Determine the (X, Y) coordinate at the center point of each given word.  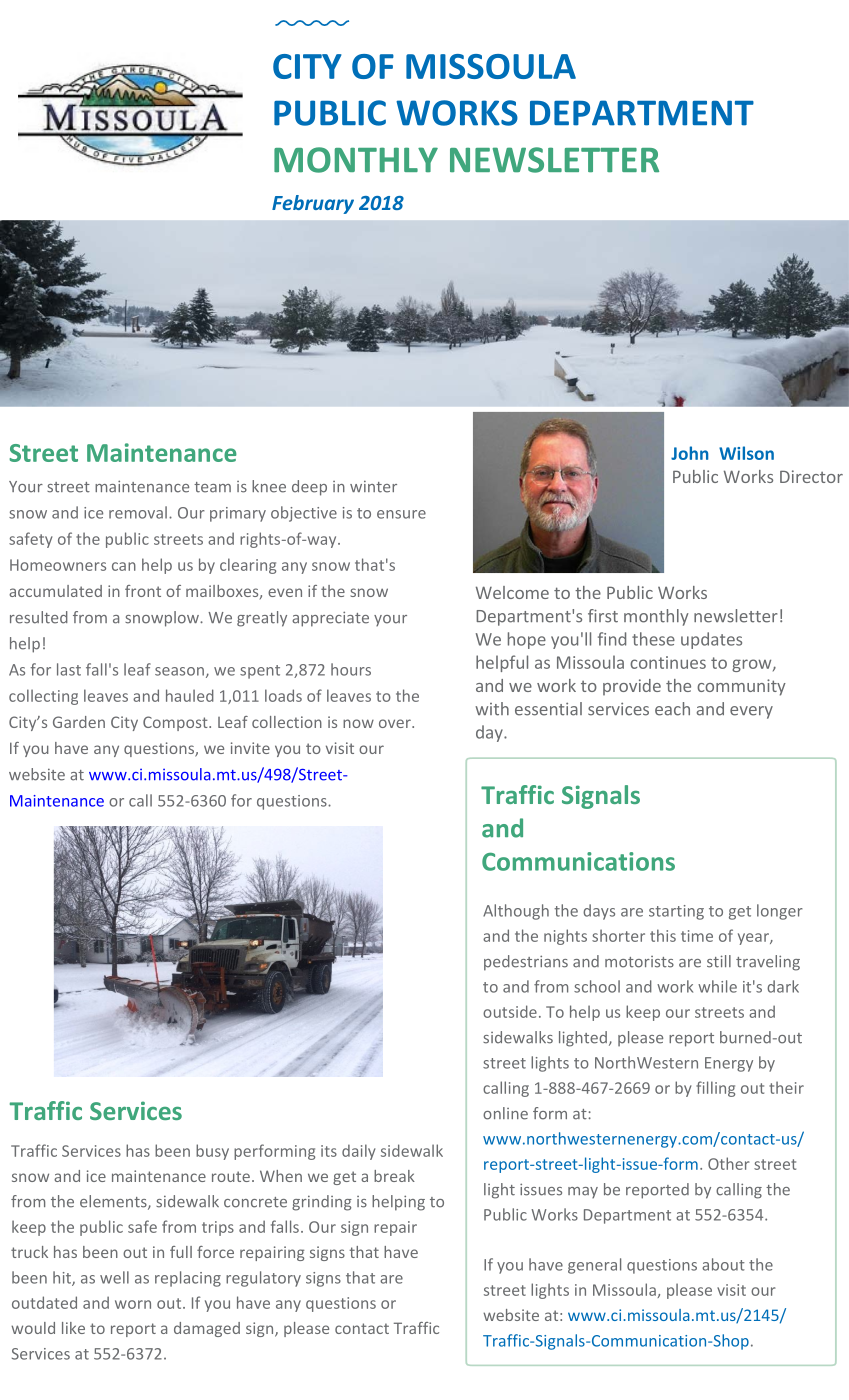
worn (133, 1304)
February (313, 204)
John (689, 453)
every (751, 712)
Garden (79, 722)
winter (373, 487)
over (396, 723)
